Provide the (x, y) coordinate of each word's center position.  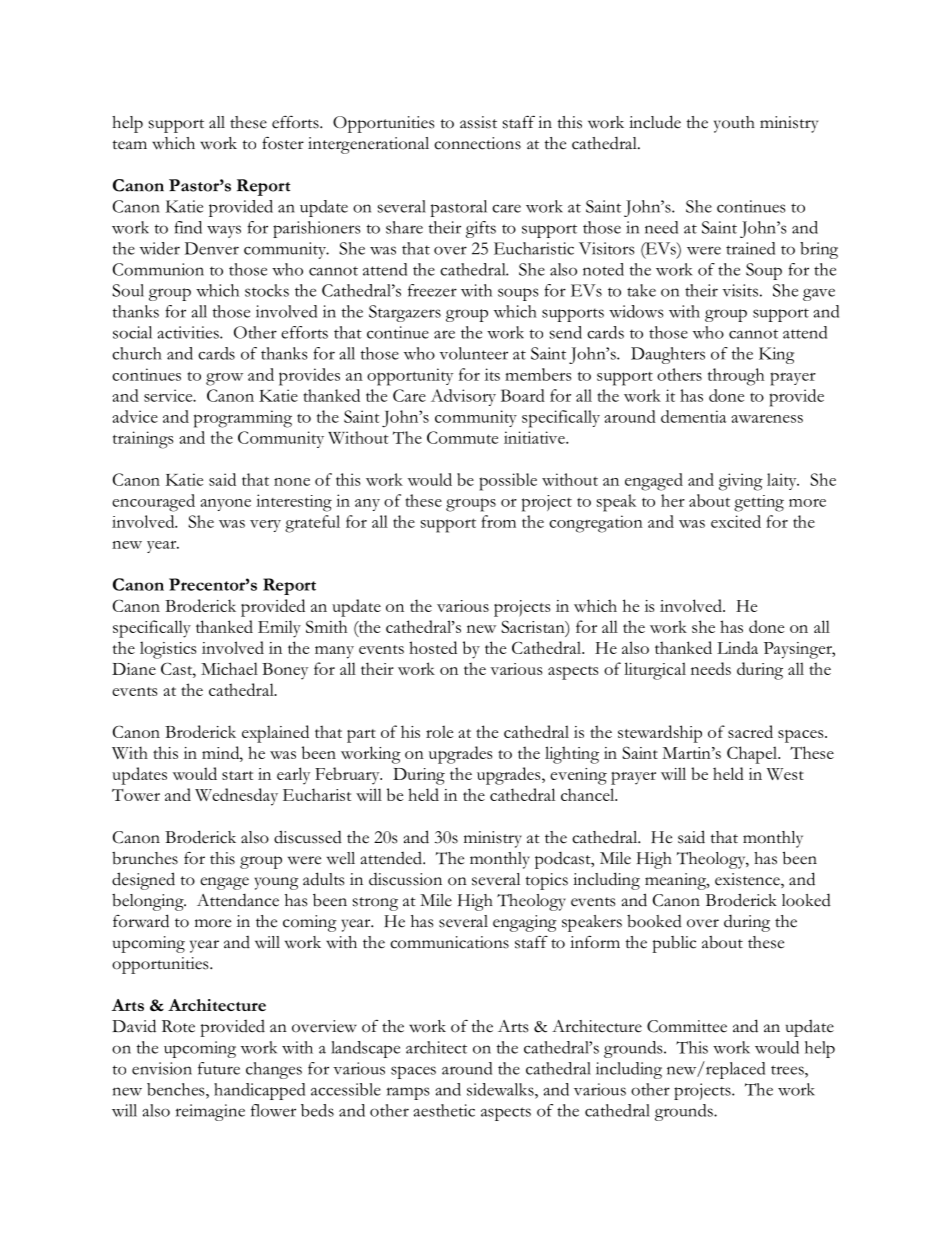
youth (734, 124)
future (219, 1068)
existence (748, 880)
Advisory (463, 397)
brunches (145, 858)
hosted (433, 647)
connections (477, 143)
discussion (405, 879)
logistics (168, 650)
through (736, 377)
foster (283, 143)
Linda (737, 647)
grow (224, 379)
